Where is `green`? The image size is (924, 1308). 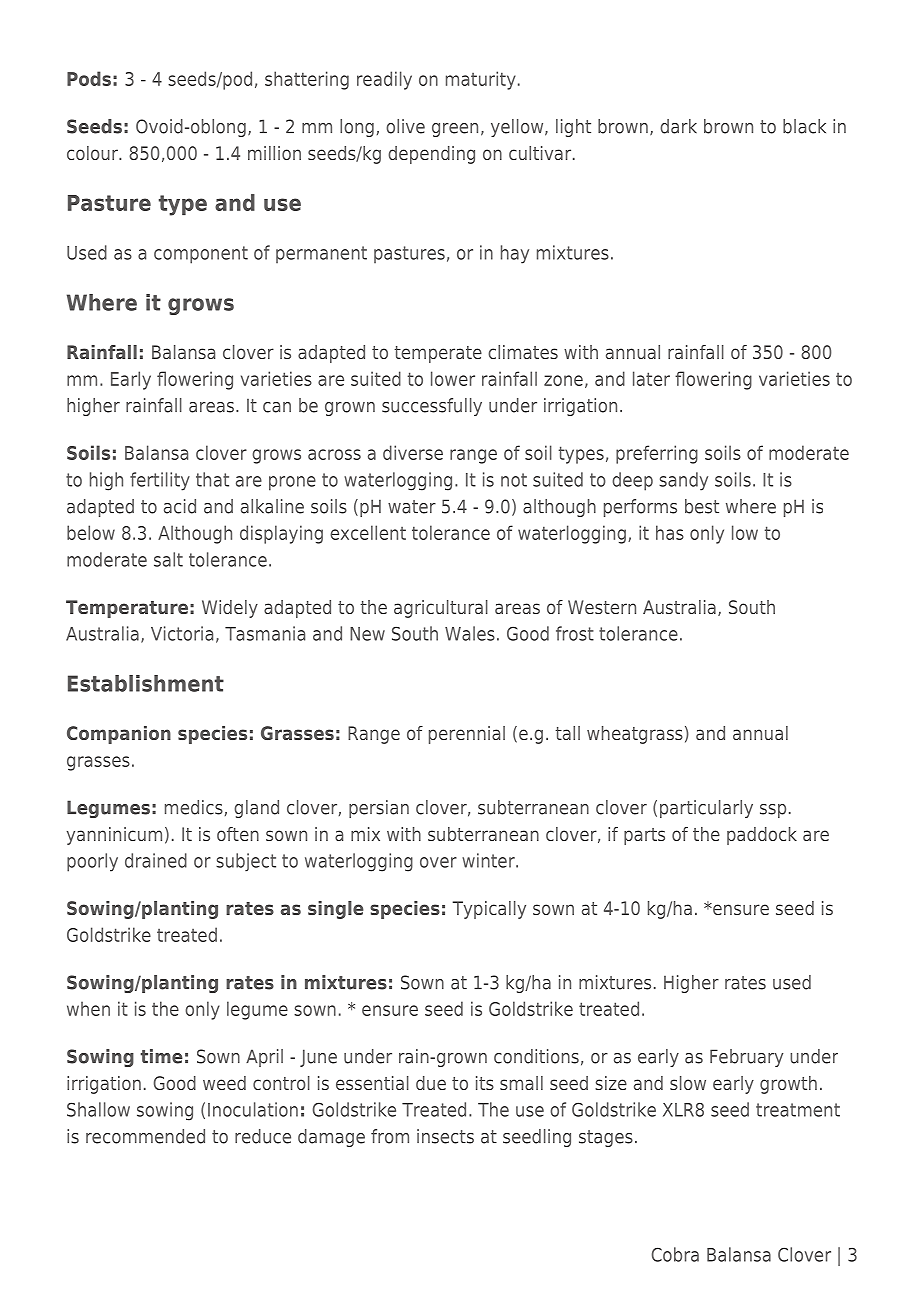
green is located at coordinates (455, 130).
